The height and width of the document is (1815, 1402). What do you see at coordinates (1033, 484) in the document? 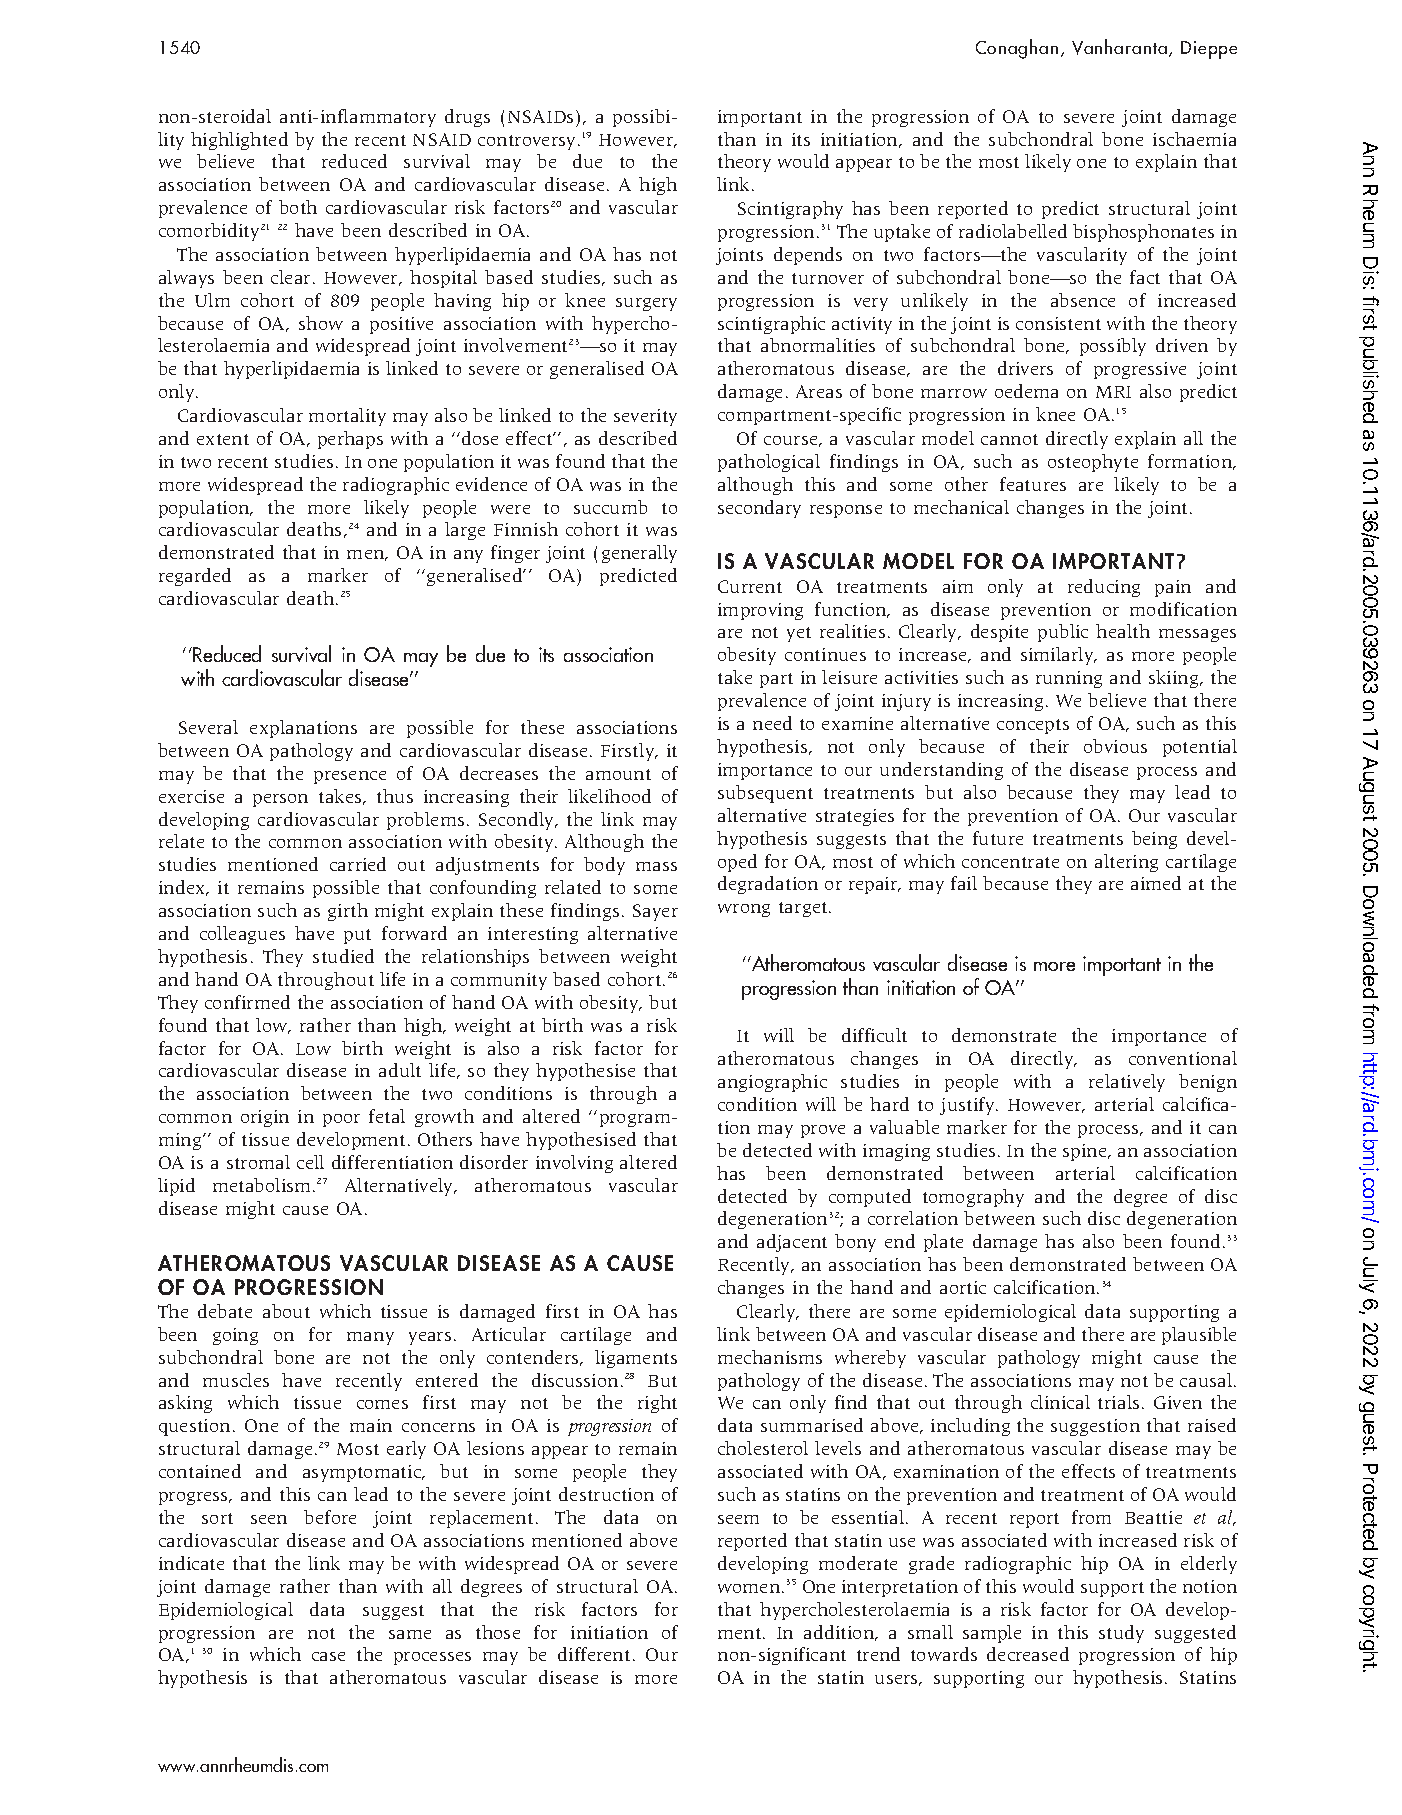
I see `features` at bounding box center [1033, 484].
